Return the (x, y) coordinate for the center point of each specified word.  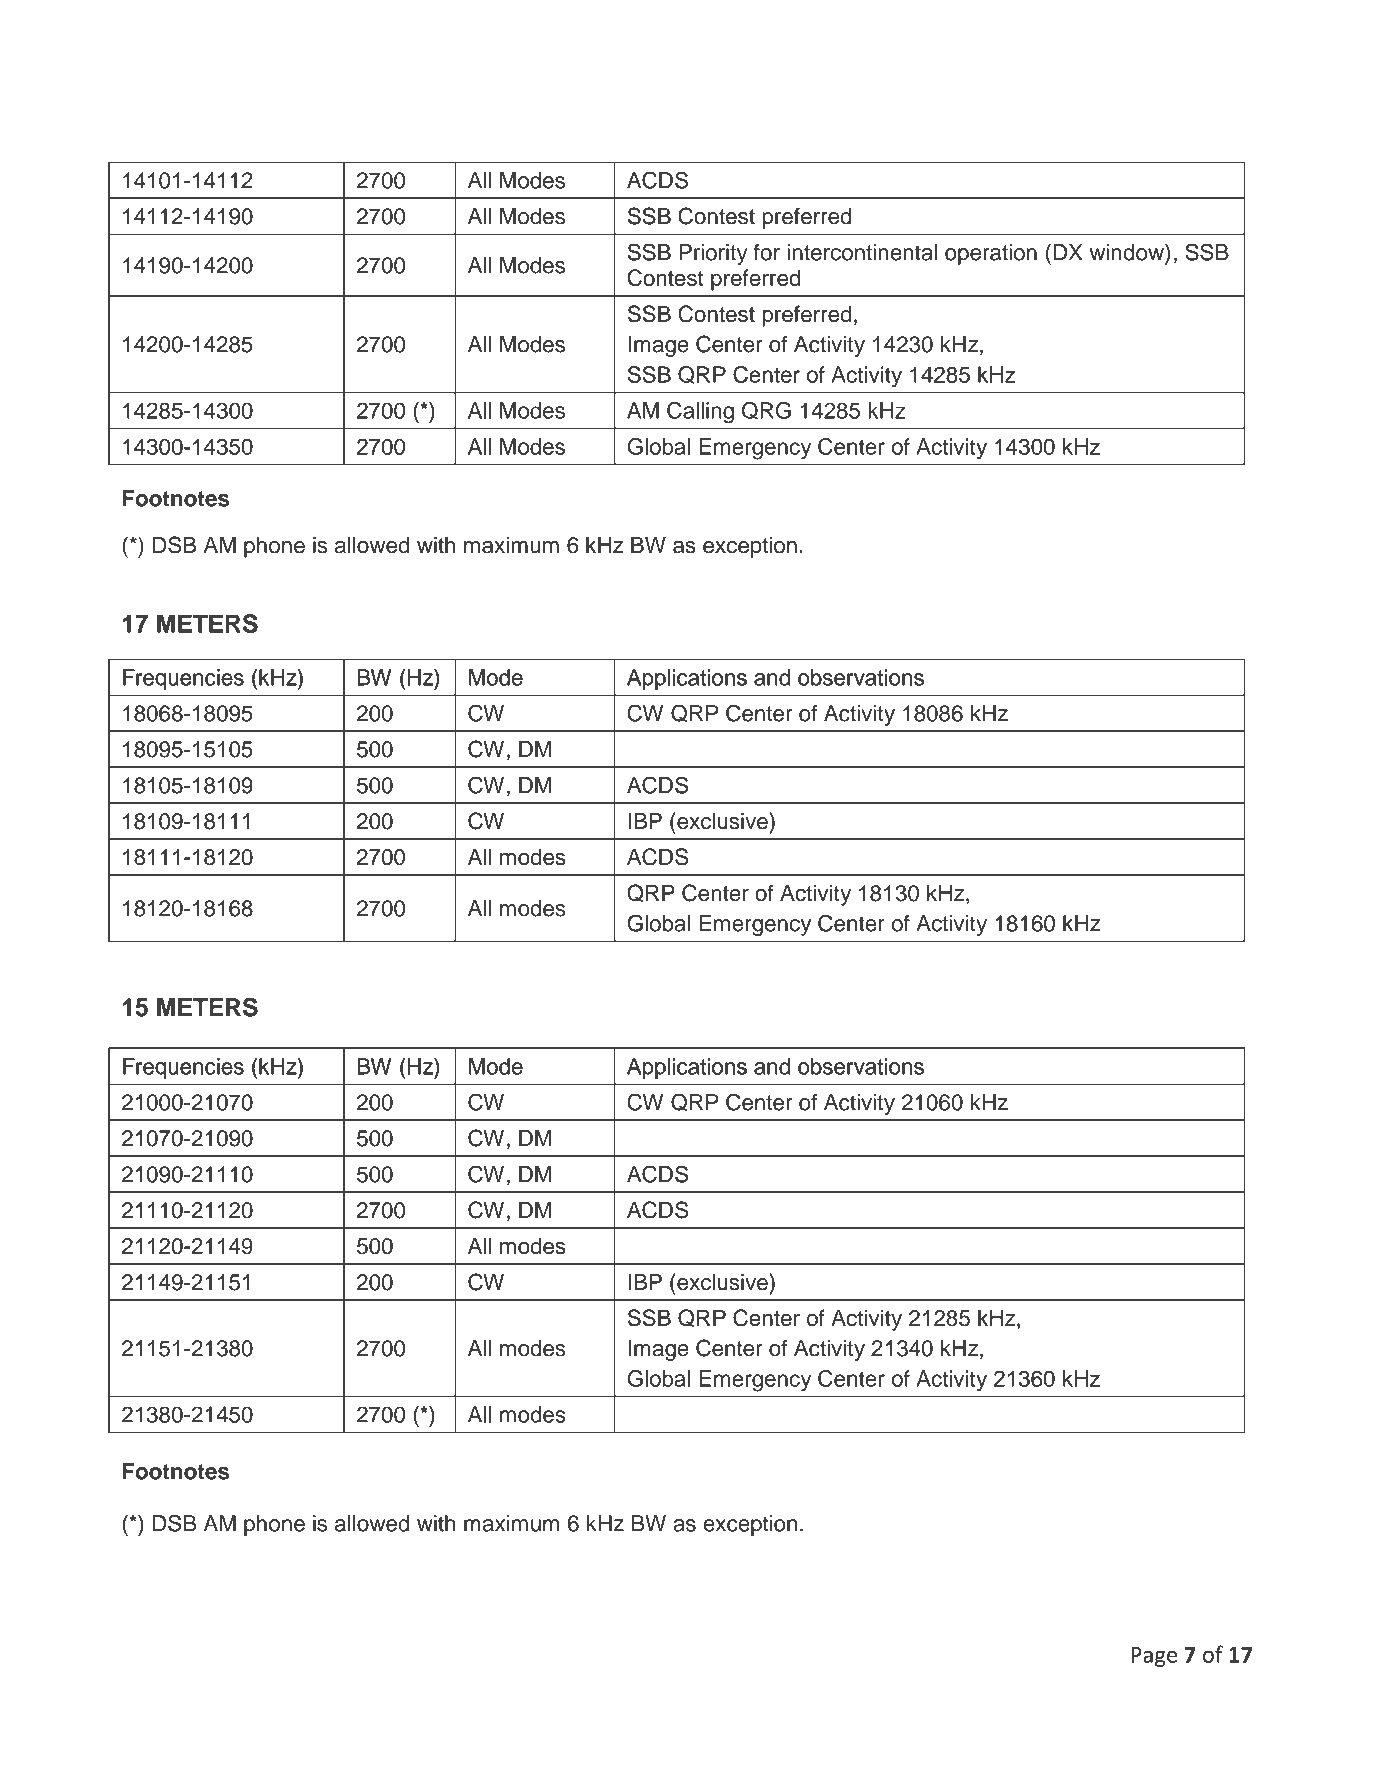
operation (991, 254)
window (1128, 252)
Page (1154, 1657)
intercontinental (862, 252)
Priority (714, 254)
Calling (700, 413)
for (767, 252)
